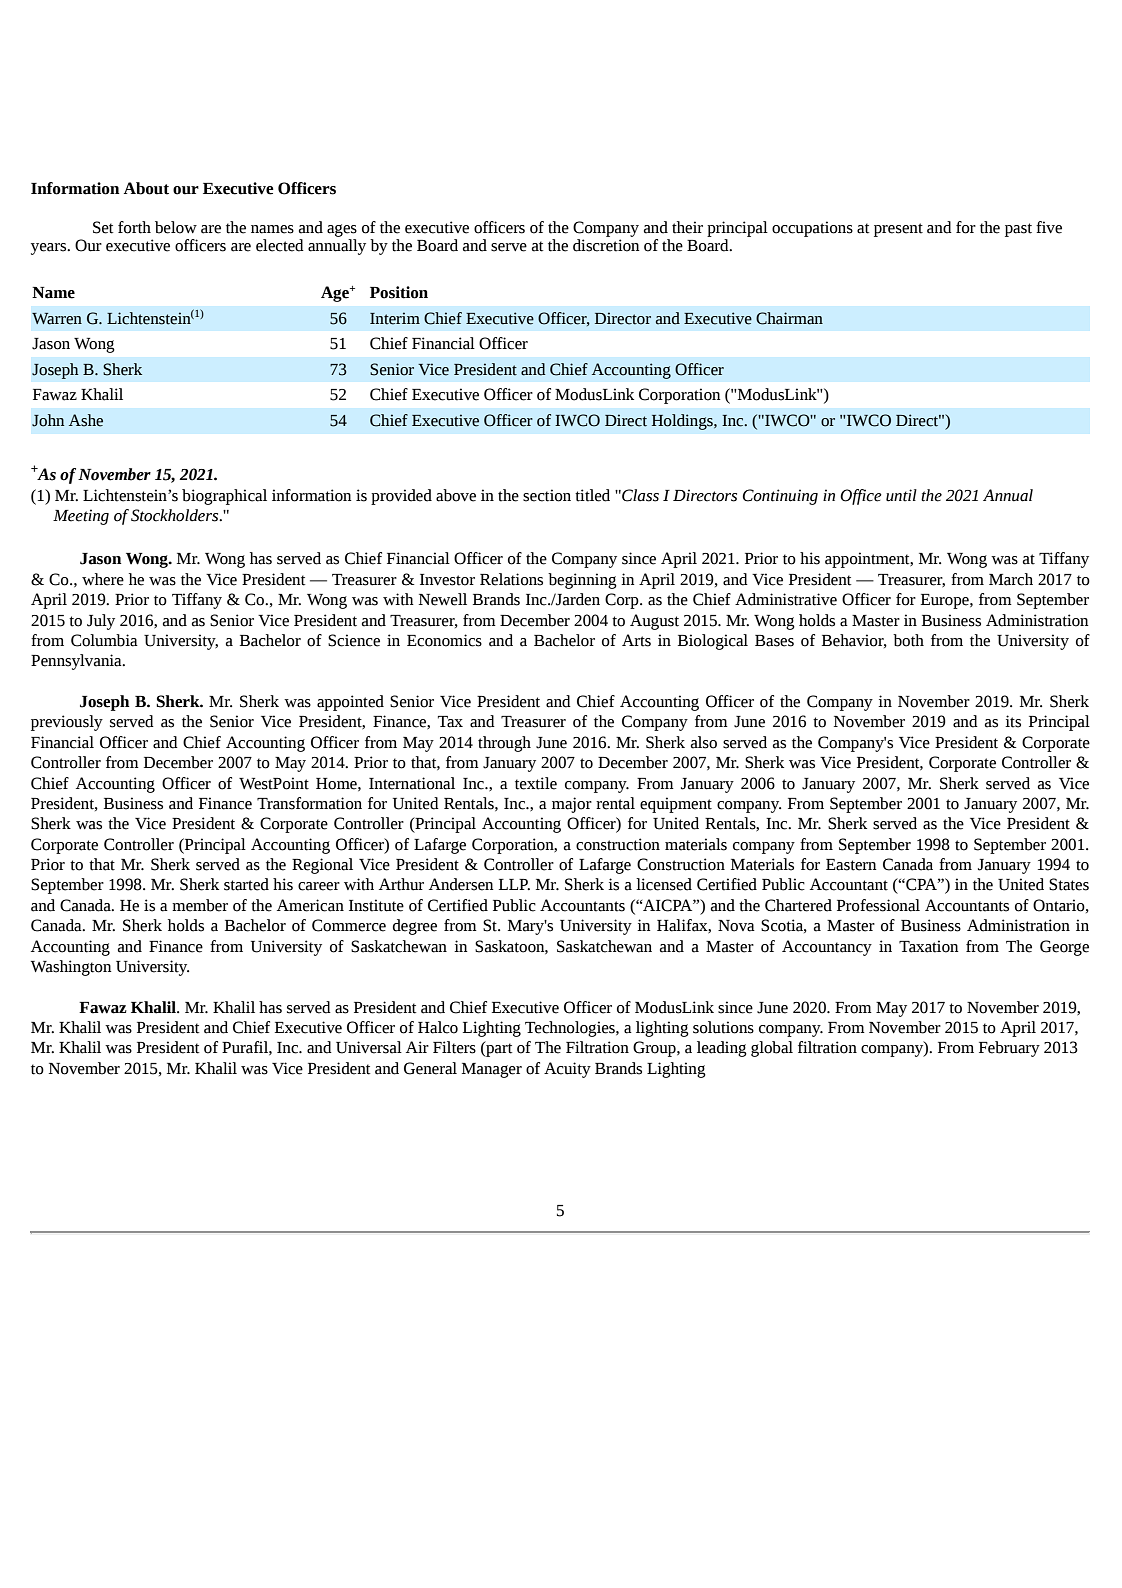 This document has height=1588, width=1122. What do you see at coordinates (683, 422) in the document?
I see `Holdings` at bounding box center [683, 422].
